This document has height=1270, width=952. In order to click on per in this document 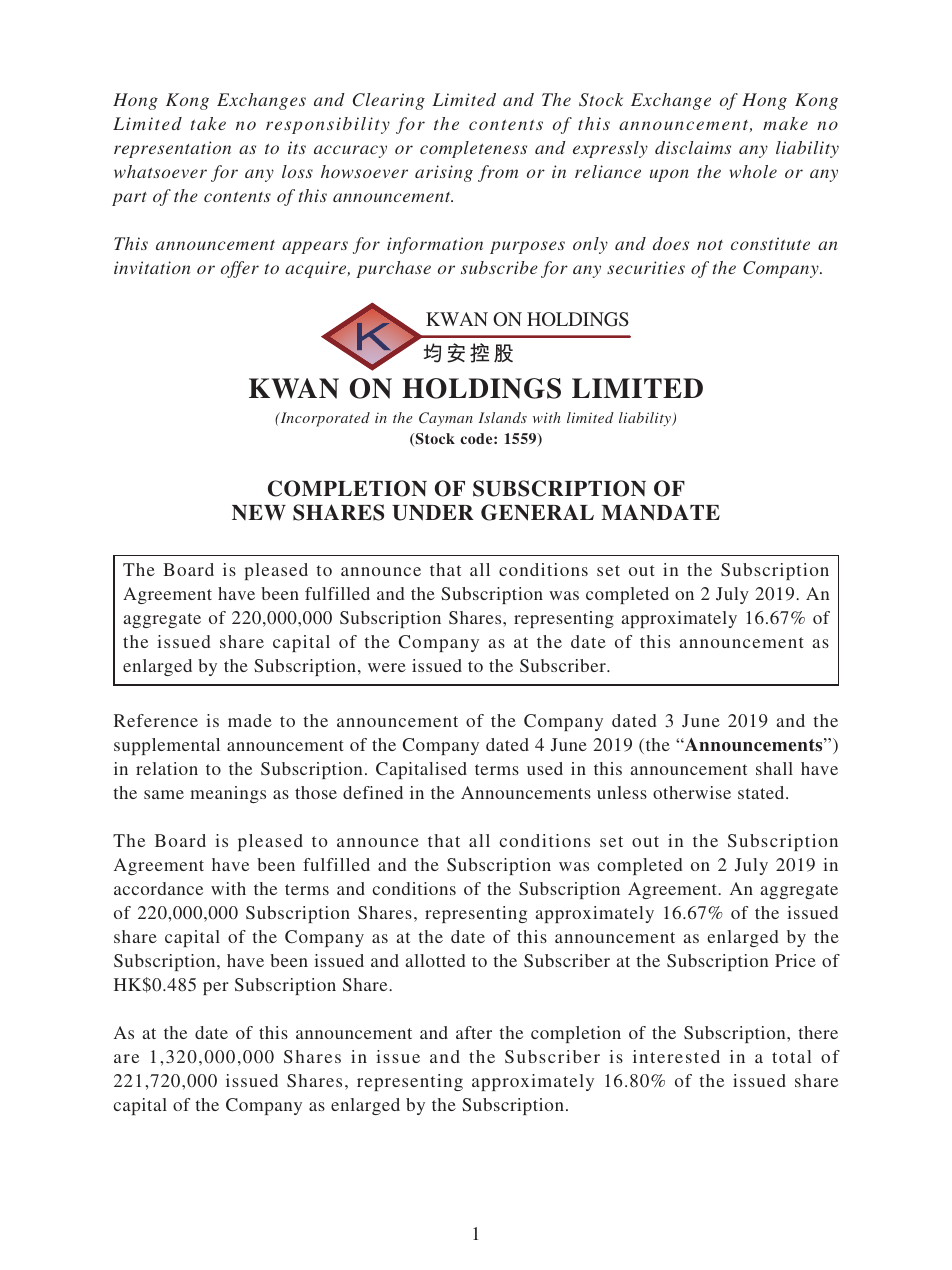, I will do `click(216, 988)`.
